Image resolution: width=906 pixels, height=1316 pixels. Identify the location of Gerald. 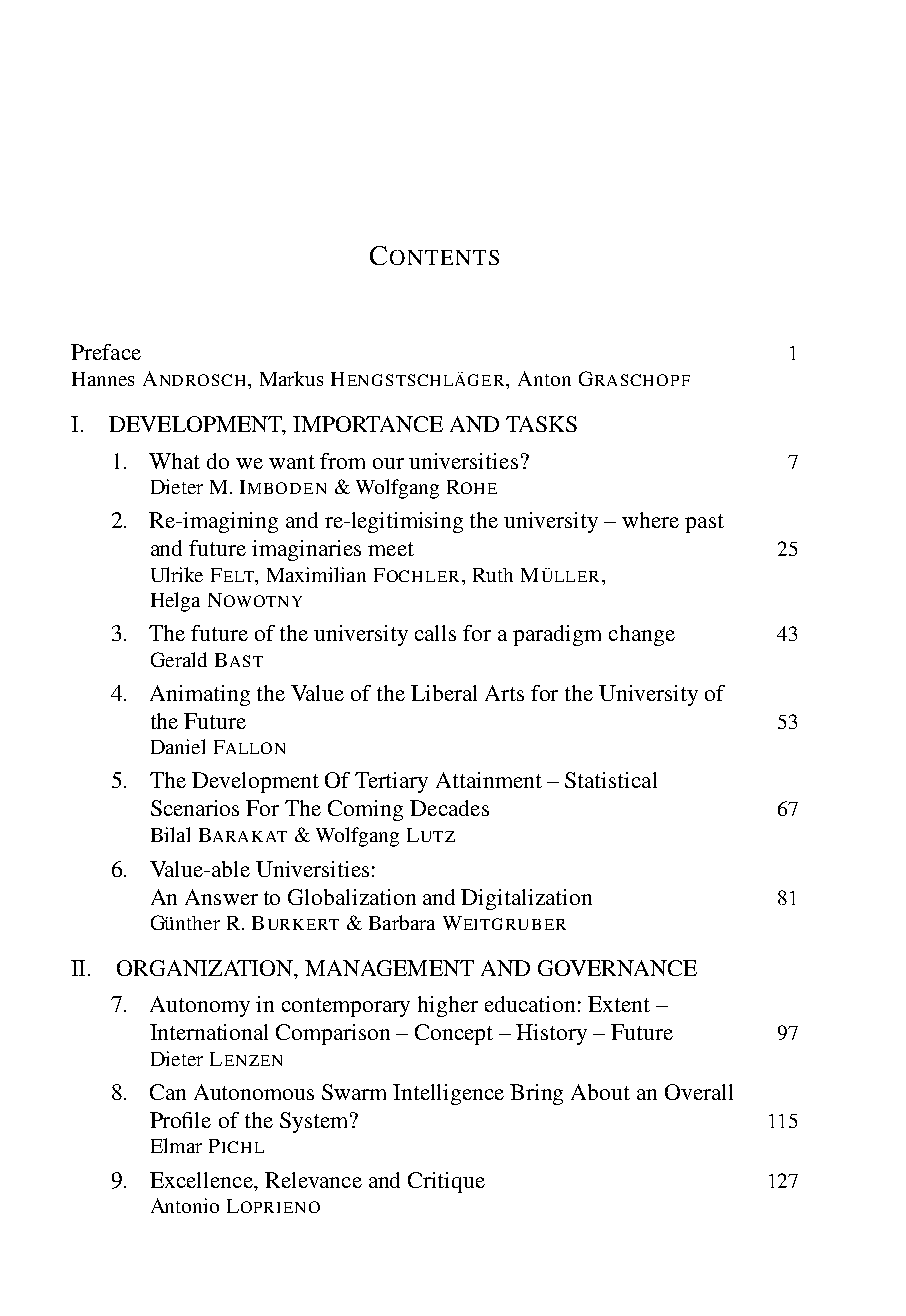
(179, 659).
